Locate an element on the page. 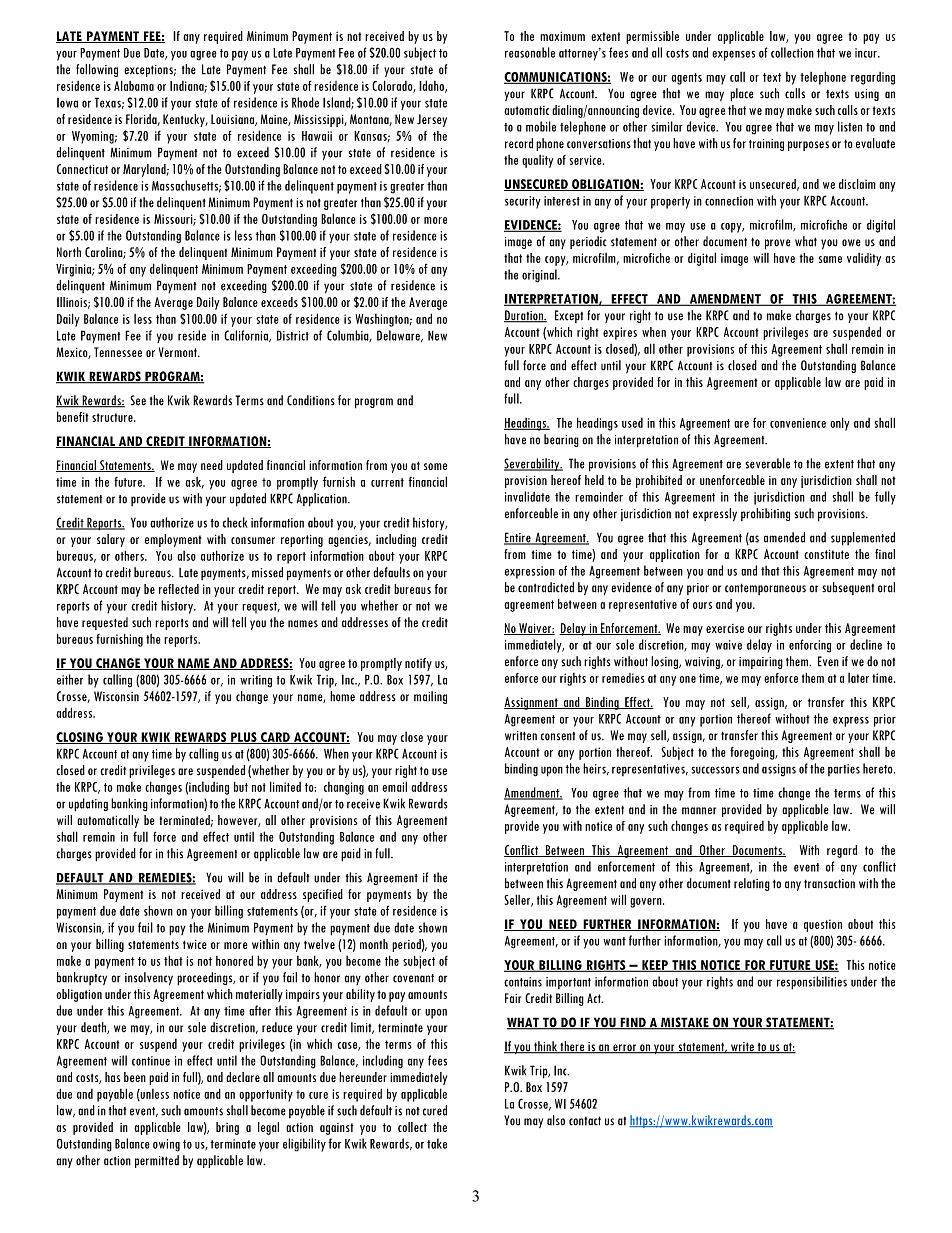 The width and height of the page is (952, 1233). Idaho is located at coordinates (432, 86).
